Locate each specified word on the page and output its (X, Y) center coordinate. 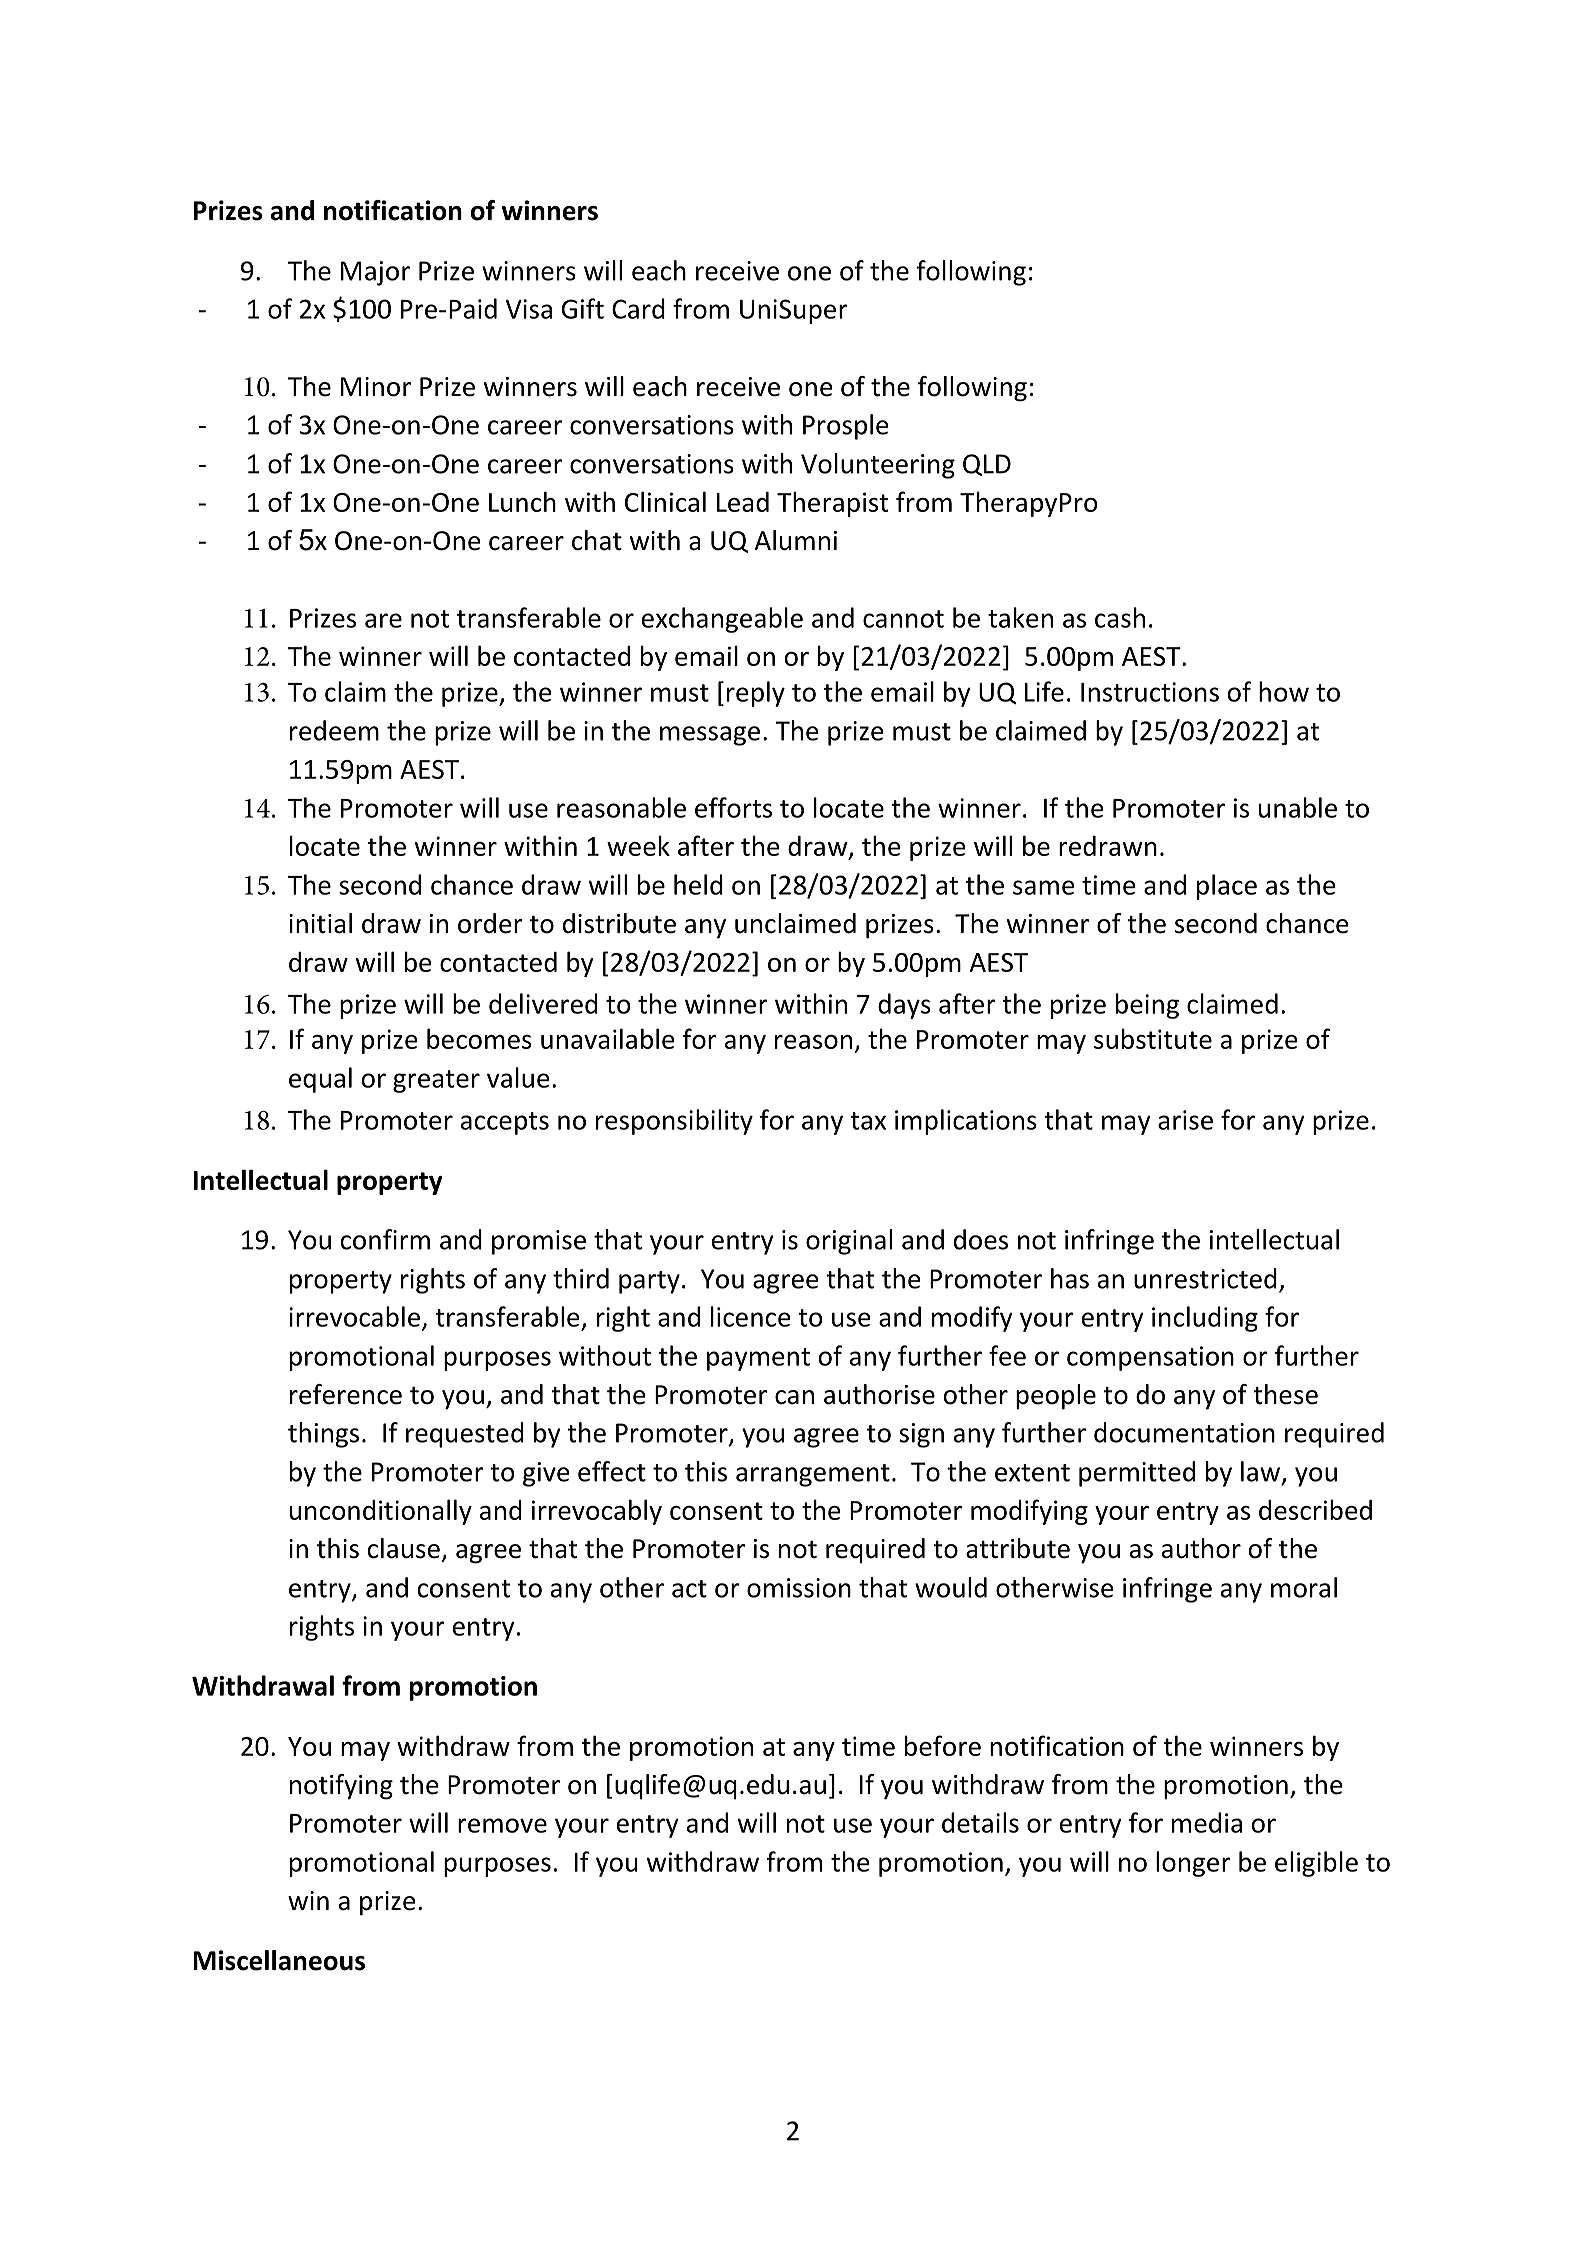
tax (868, 1121)
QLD (987, 465)
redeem (334, 730)
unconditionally (381, 1512)
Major (375, 273)
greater (436, 1081)
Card (638, 308)
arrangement (813, 1475)
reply (756, 694)
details (980, 1822)
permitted (1137, 1474)
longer (1193, 1864)
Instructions (1150, 692)
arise (1185, 1120)
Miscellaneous (279, 1960)
